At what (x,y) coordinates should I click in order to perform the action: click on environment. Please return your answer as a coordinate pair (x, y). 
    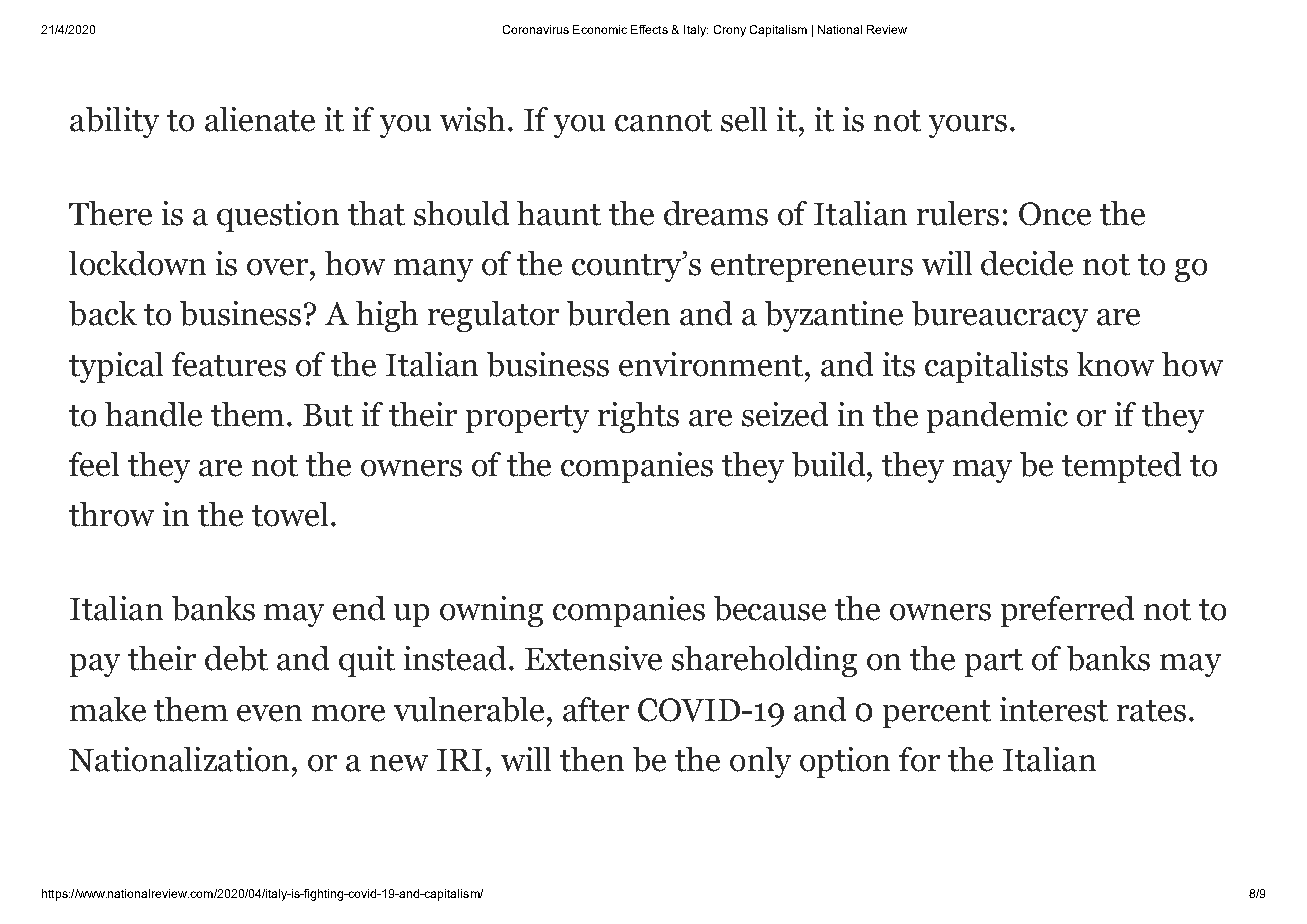
    Looking at the image, I should click on (711, 364).
